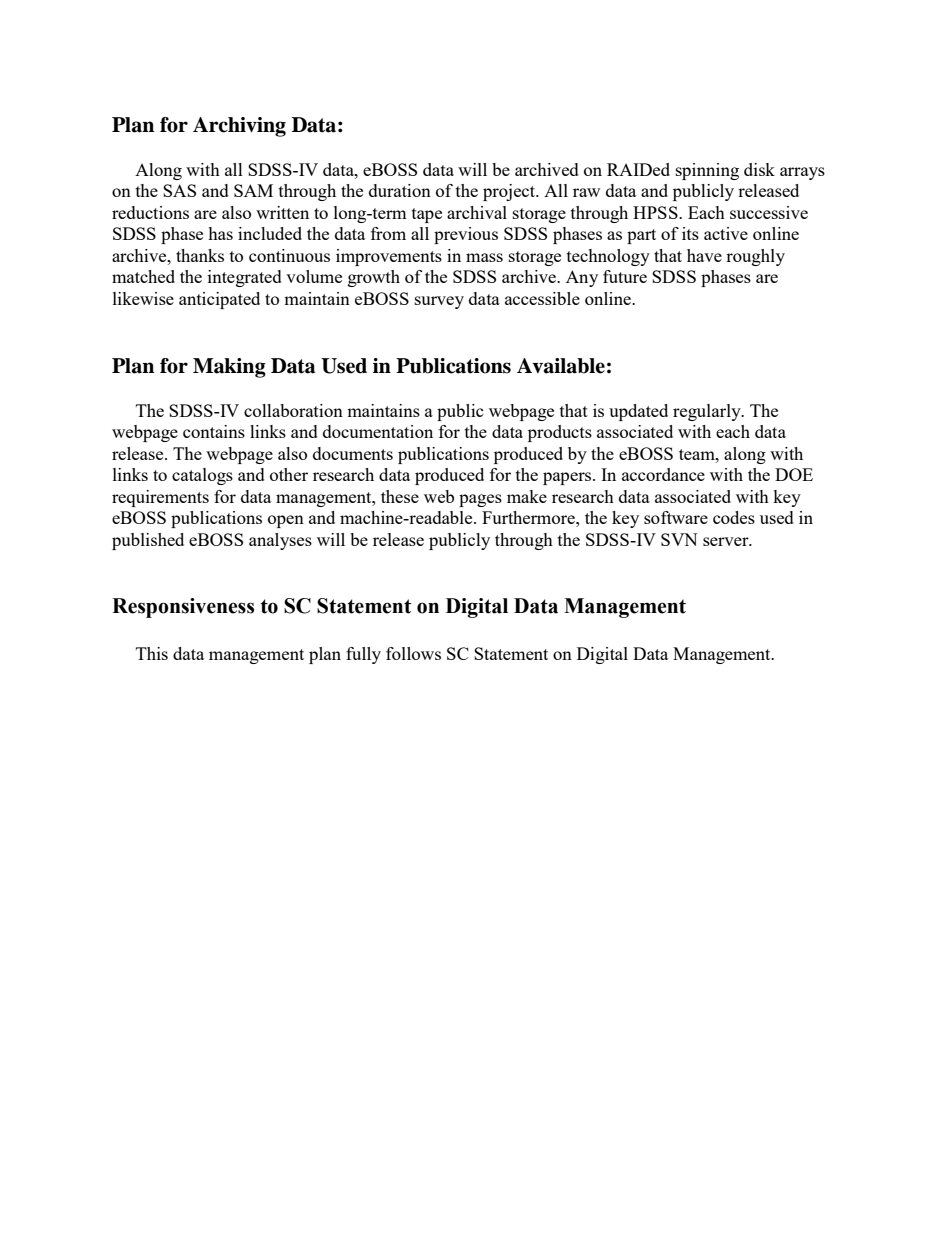 This image has height=1233, width=952. Describe the element at coordinates (239, 127) in the image. I see `Archiving` at that location.
